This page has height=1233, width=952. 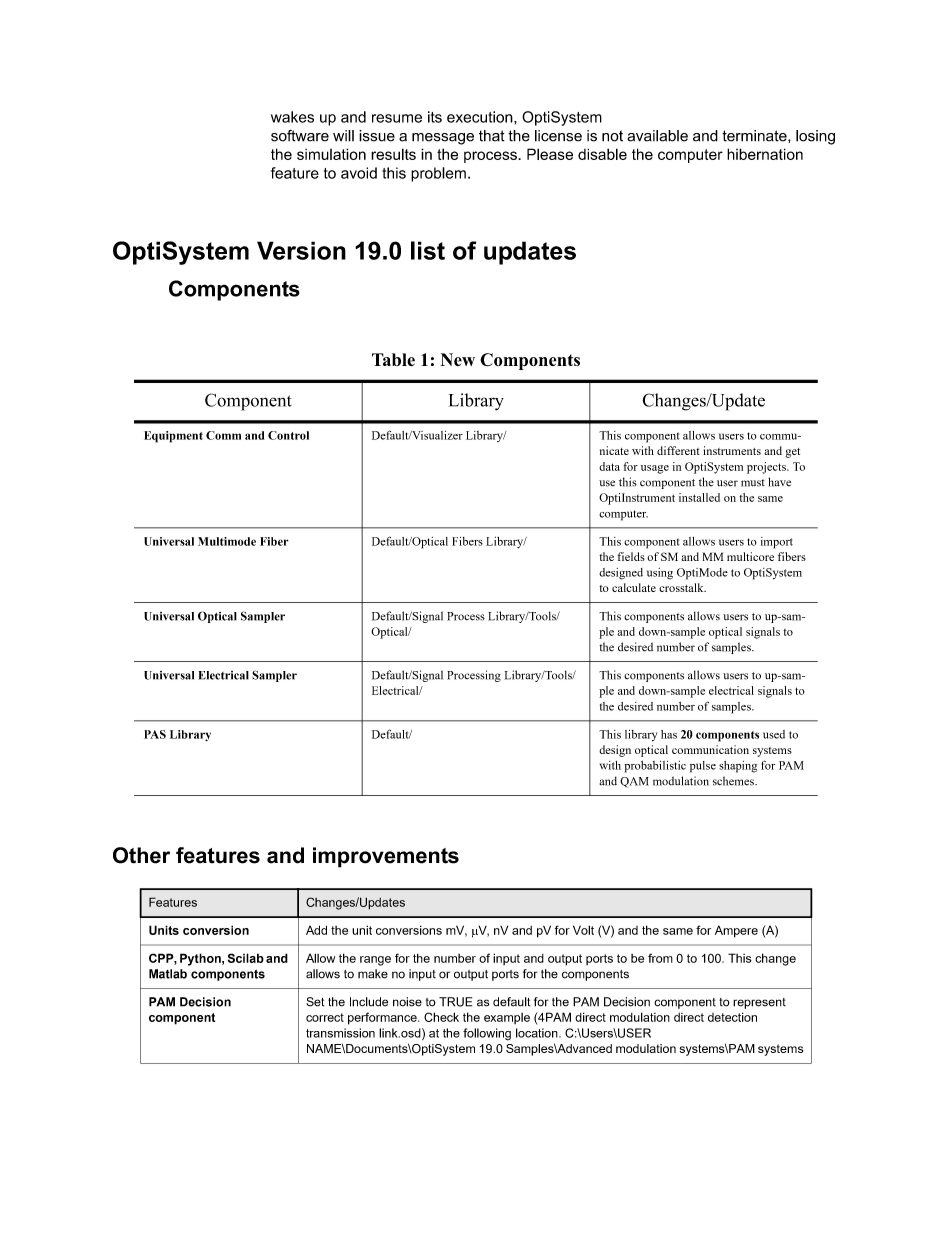 What do you see at coordinates (227, 541) in the page?
I see `Multimode` at bounding box center [227, 541].
